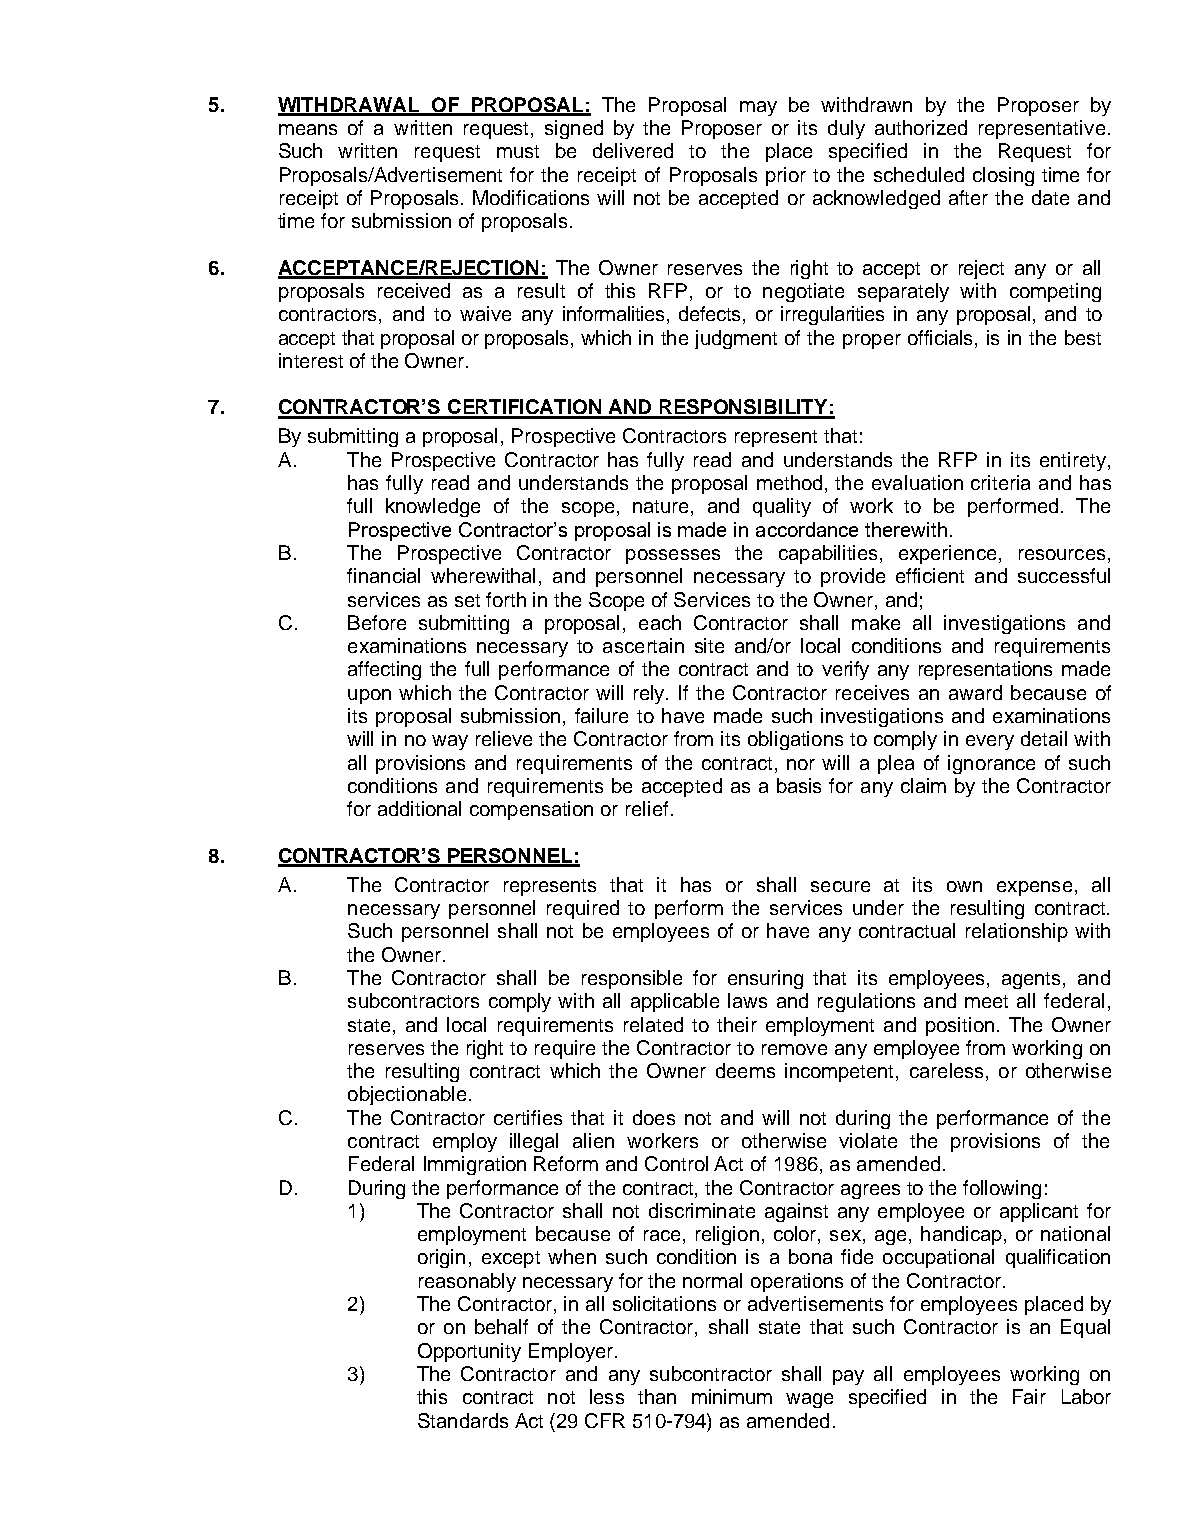  I want to click on Opportunity, so click(469, 1352).
